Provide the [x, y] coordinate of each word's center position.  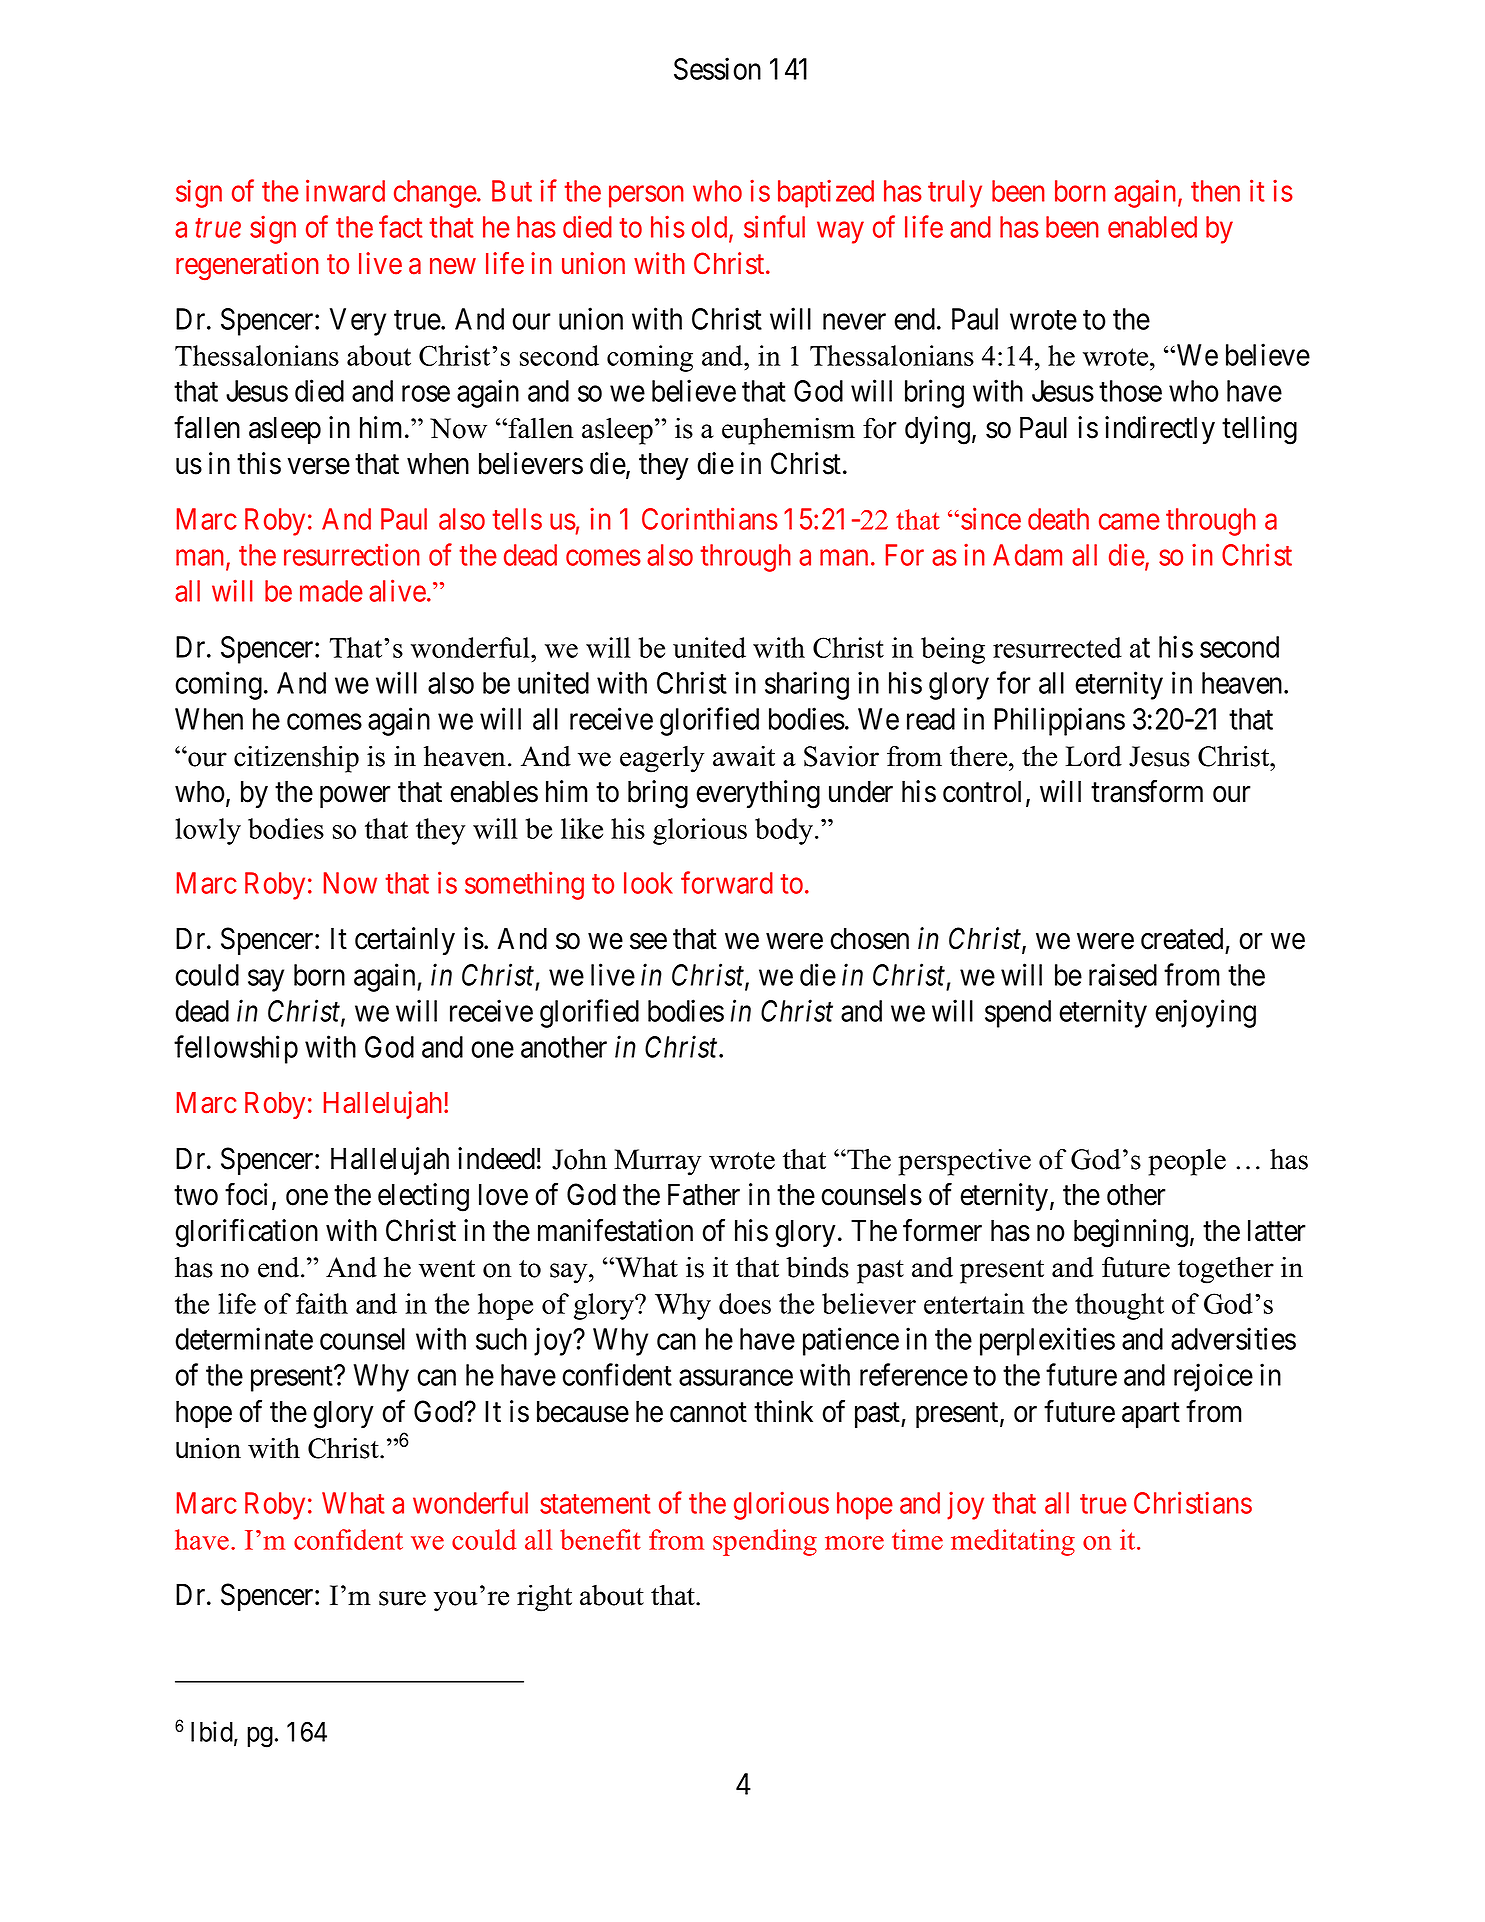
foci [249, 1195]
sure [402, 1598]
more [854, 1543]
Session [717, 68]
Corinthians [710, 518]
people [1187, 1162]
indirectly [1160, 430]
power [355, 797]
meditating [1013, 1542]
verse [319, 466]
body [785, 831]
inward [345, 190]
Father [704, 1194]
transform [1147, 791]
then [1215, 191]
